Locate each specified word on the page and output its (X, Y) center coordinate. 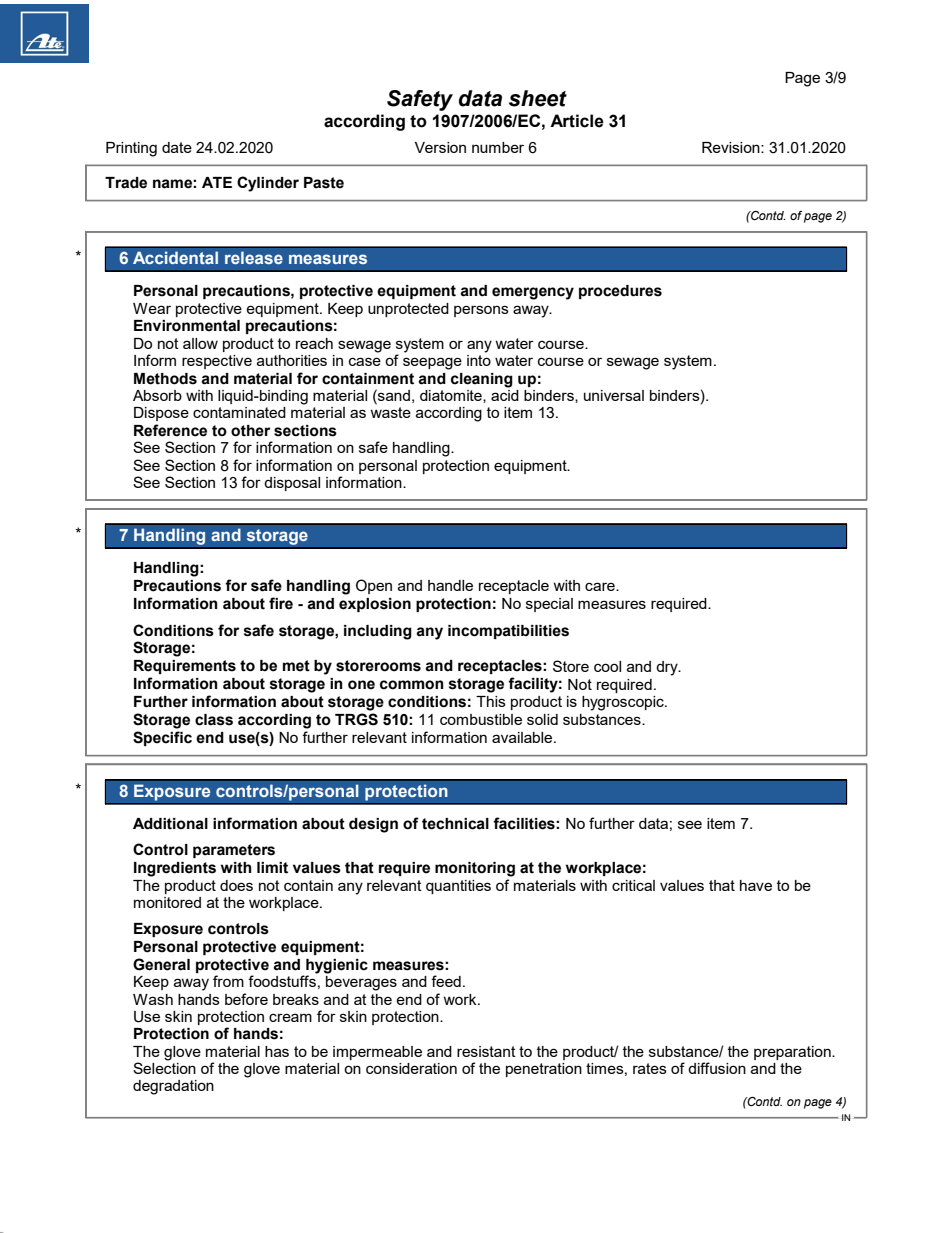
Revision (732, 147)
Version (440, 147)
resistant (486, 1051)
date (177, 147)
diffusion (717, 1068)
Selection (164, 1067)
